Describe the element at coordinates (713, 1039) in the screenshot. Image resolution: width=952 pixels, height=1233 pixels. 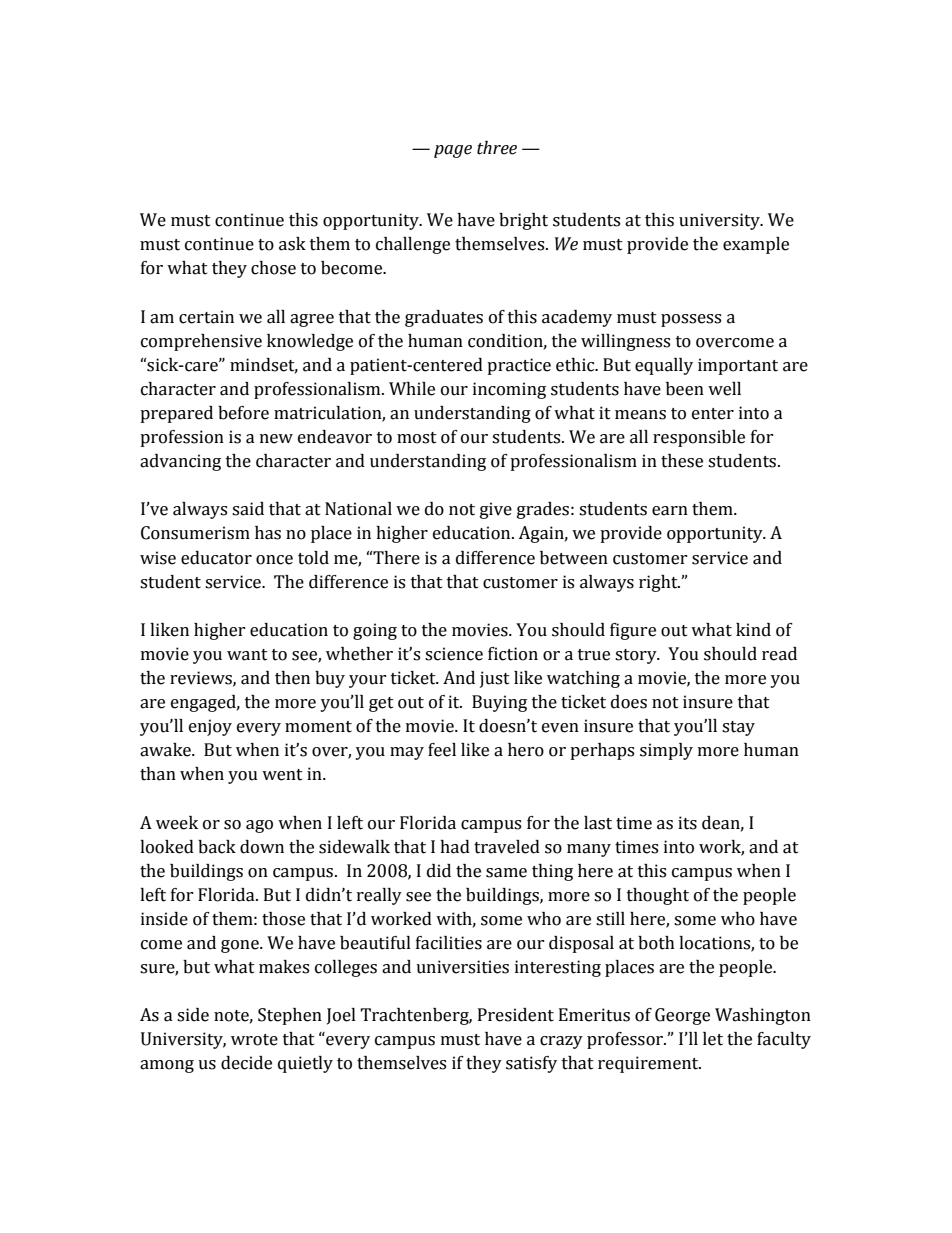
I see `let` at that location.
